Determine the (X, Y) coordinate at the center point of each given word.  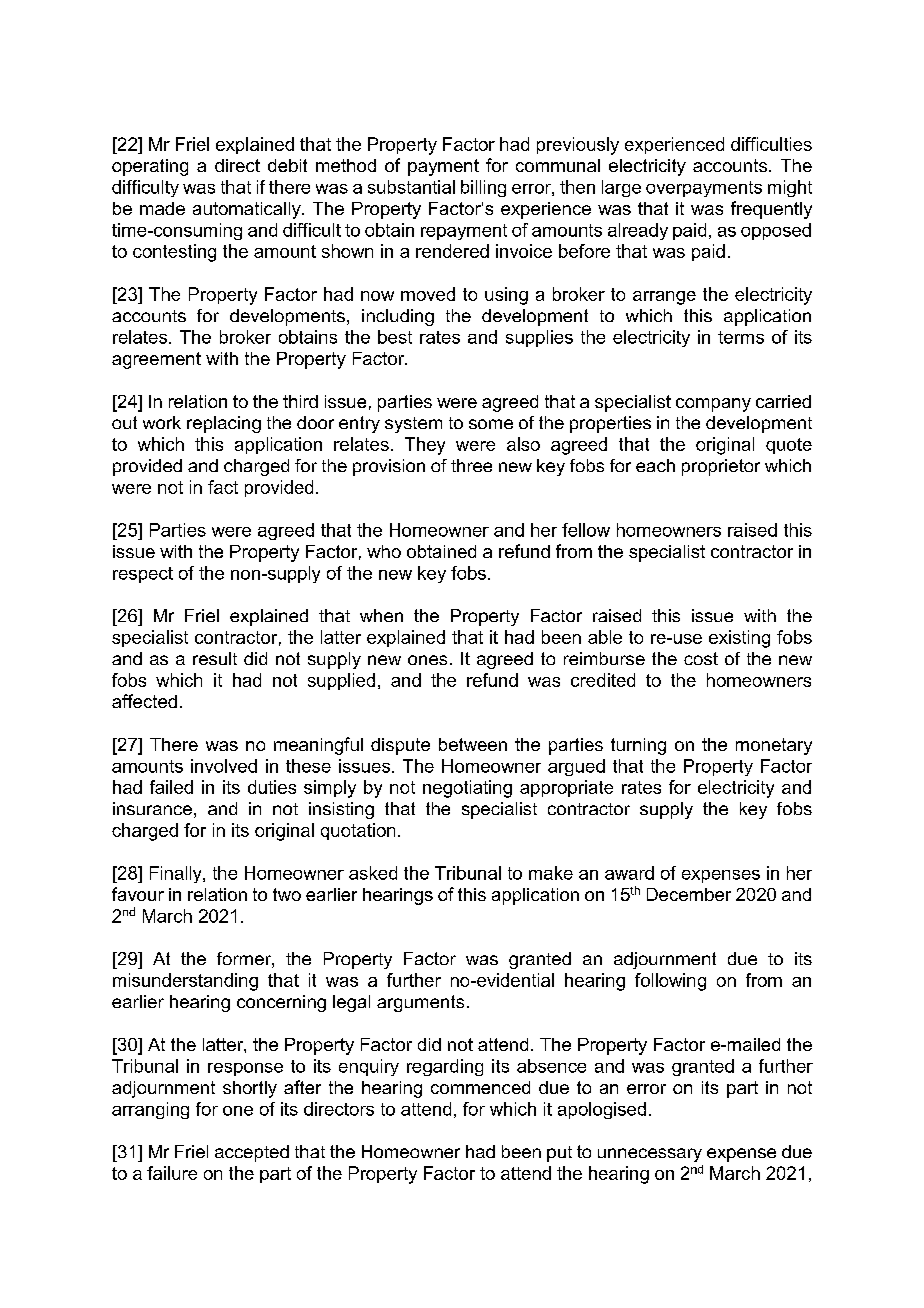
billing (483, 188)
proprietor (721, 467)
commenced (480, 1087)
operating (150, 167)
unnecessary (650, 1155)
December (689, 894)
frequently (771, 210)
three (471, 465)
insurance (152, 808)
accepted (252, 1153)
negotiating (467, 789)
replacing (224, 424)
